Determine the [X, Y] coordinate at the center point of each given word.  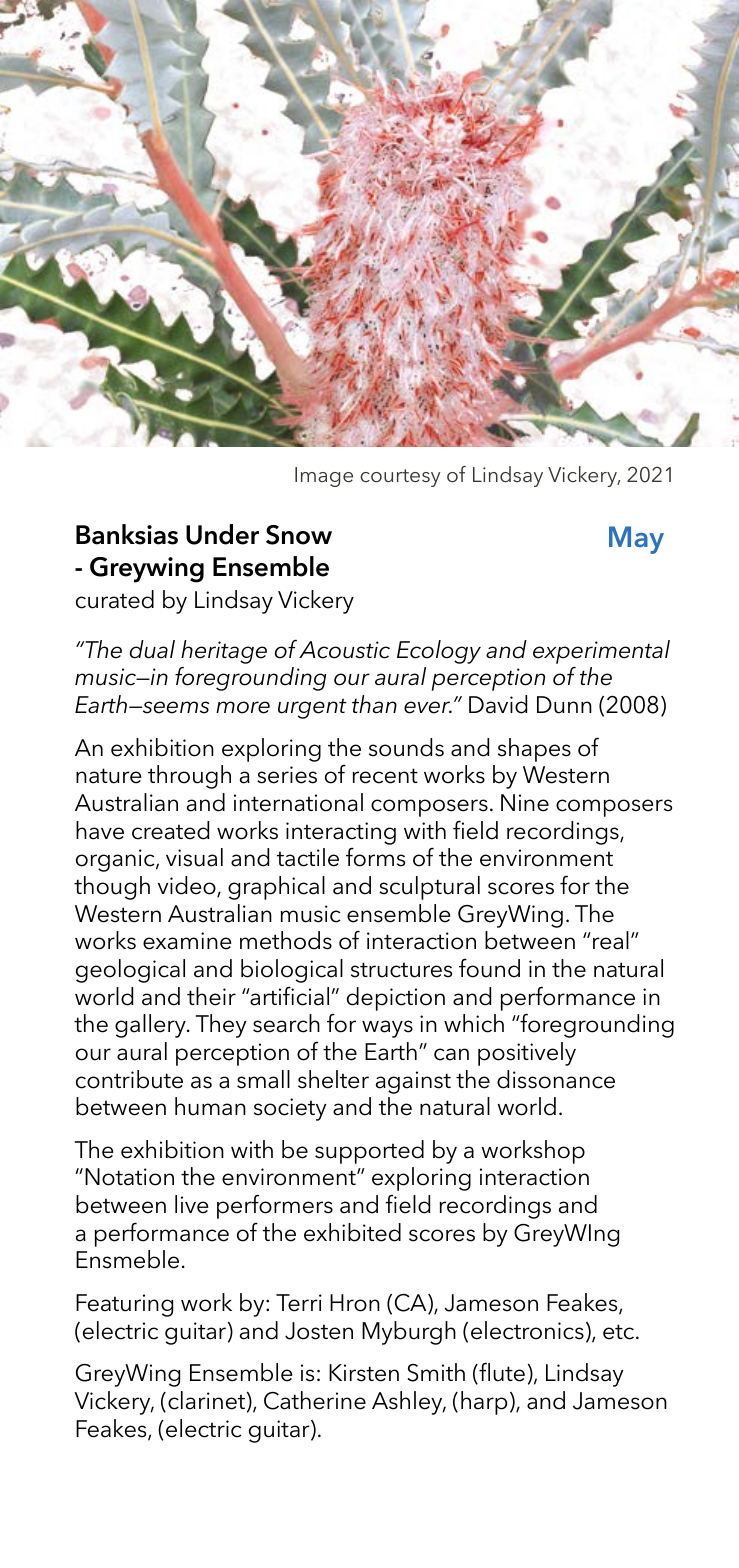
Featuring [124, 1305]
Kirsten [364, 1373]
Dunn [564, 705]
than [374, 704]
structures [401, 970]
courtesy [400, 478]
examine [187, 941]
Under [222, 534]
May [636, 540]
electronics [527, 1330]
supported [369, 1152]
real [611, 940]
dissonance [556, 1079]
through [189, 777]
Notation [129, 1177]
